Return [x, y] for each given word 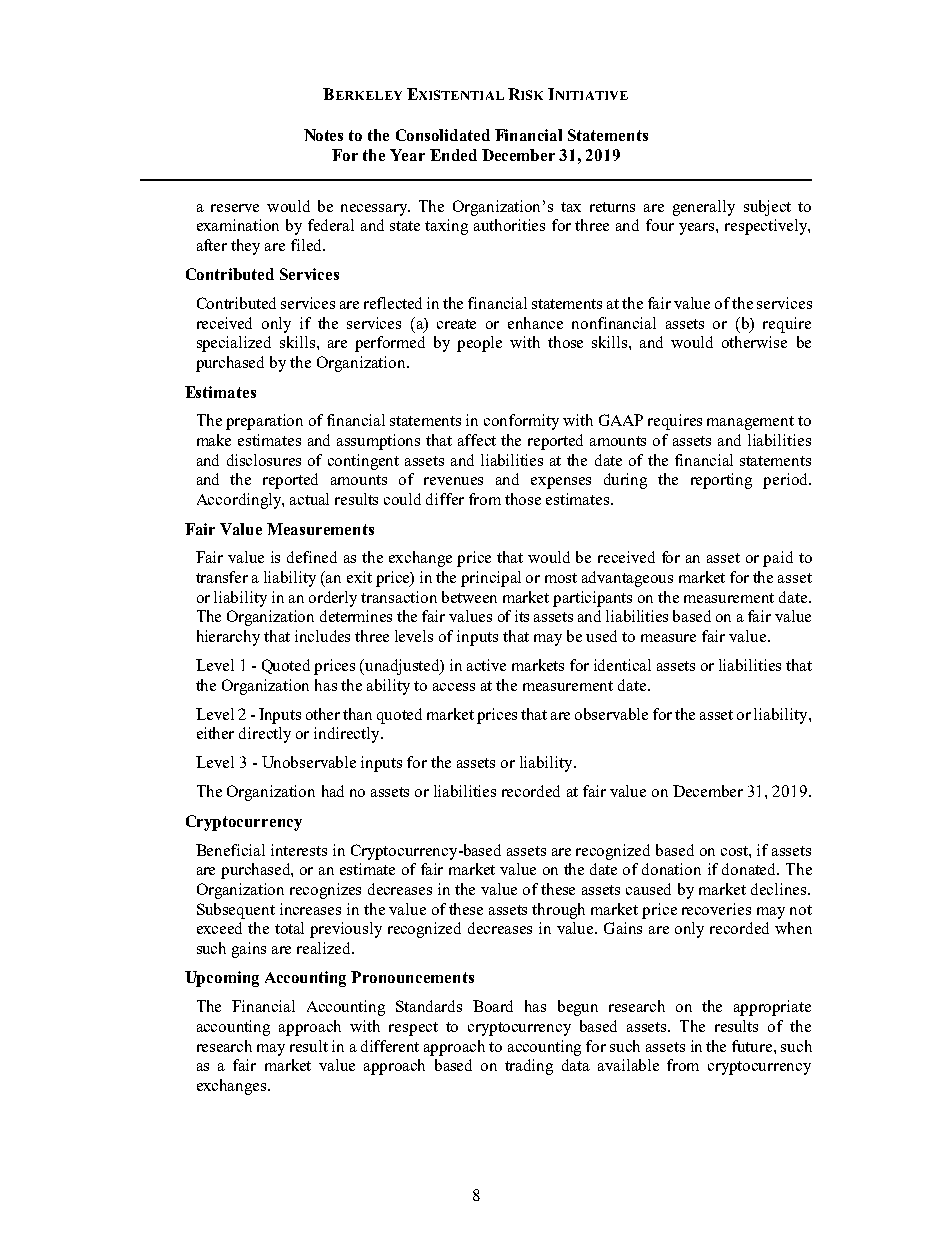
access [454, 687]
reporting [721, 481]
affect [477, 440]
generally [704, 208]
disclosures [264, 460]
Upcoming [222, 979]
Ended [453, 155]
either [215, 733]
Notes [323, 135]
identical [622, 665]
